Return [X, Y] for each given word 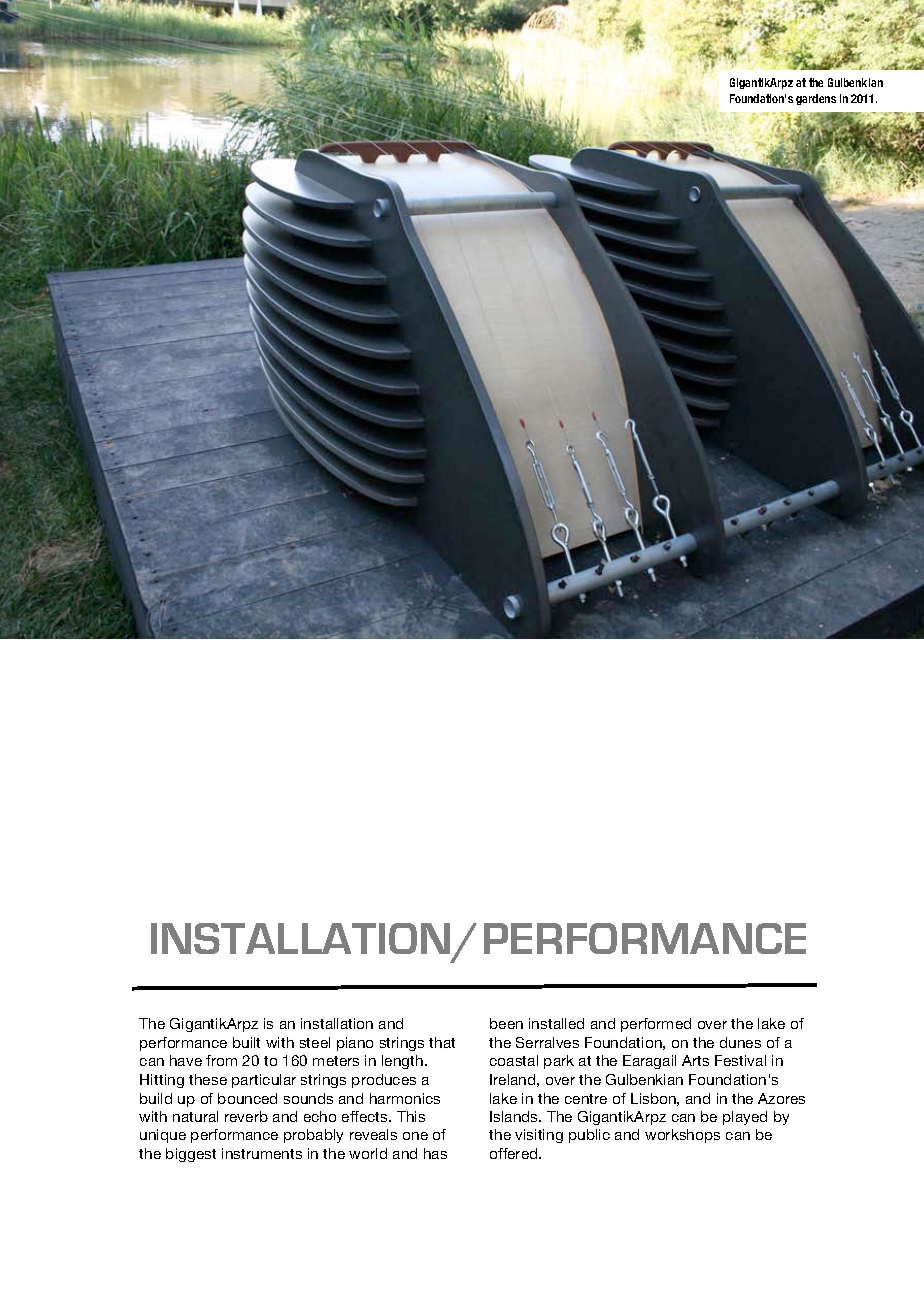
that [442, 1042]
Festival [740, 1060]
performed [656, 1025]
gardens [816, 99]
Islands [515, 1116]
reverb [246, 1116]
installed [556, 1023]
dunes [740, 1042]
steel [315, 1042]
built [246, 1042]
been [506, 1023]
